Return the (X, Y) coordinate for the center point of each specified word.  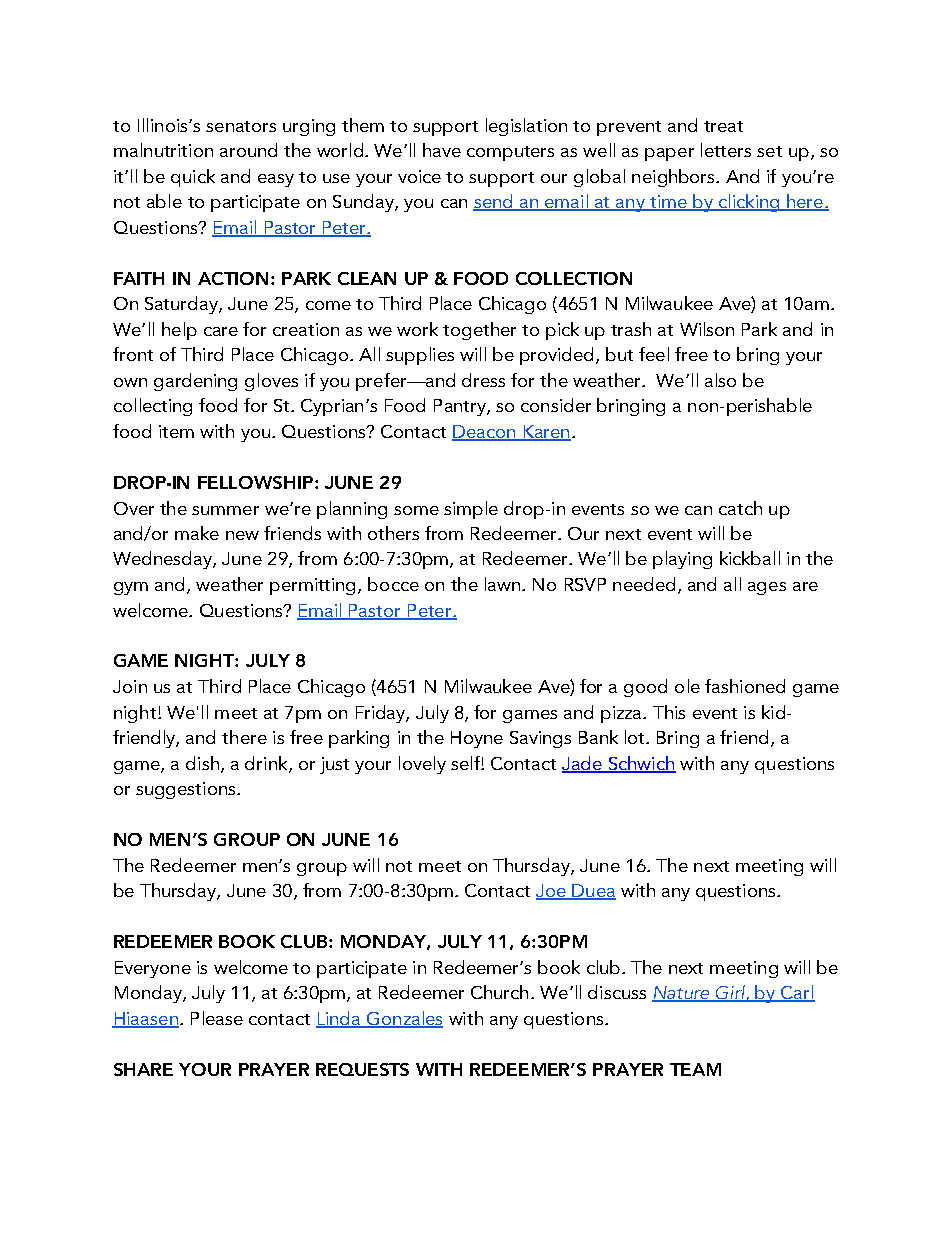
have (442, 150)
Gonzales (404, 1019)
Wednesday (163, 560)
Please (217, 1018)
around (248, 150)
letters (726, 150)
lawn (502, 584)
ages (767, 588)
